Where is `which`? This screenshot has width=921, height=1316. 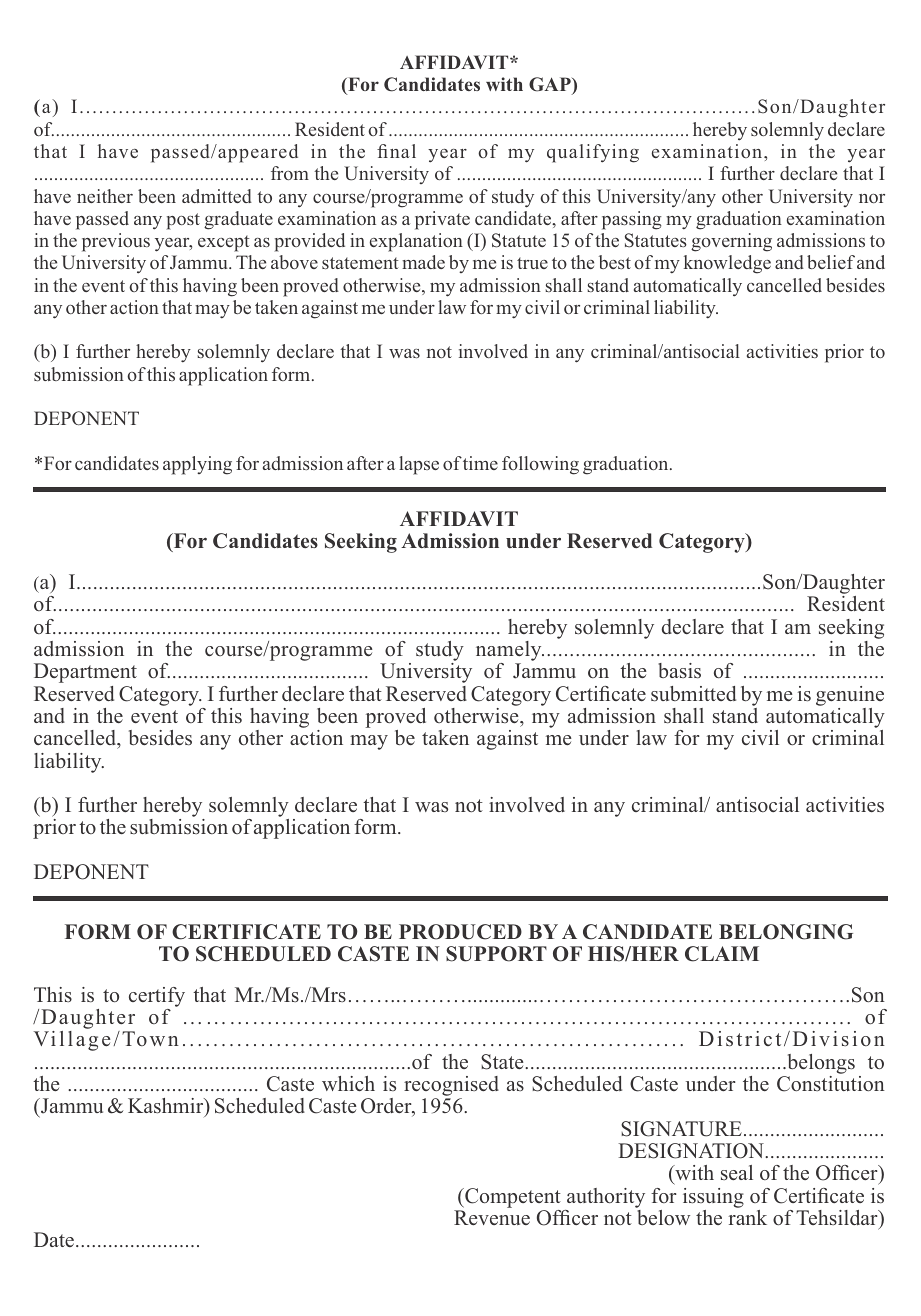
which is located at coordinates (348, 1083).
